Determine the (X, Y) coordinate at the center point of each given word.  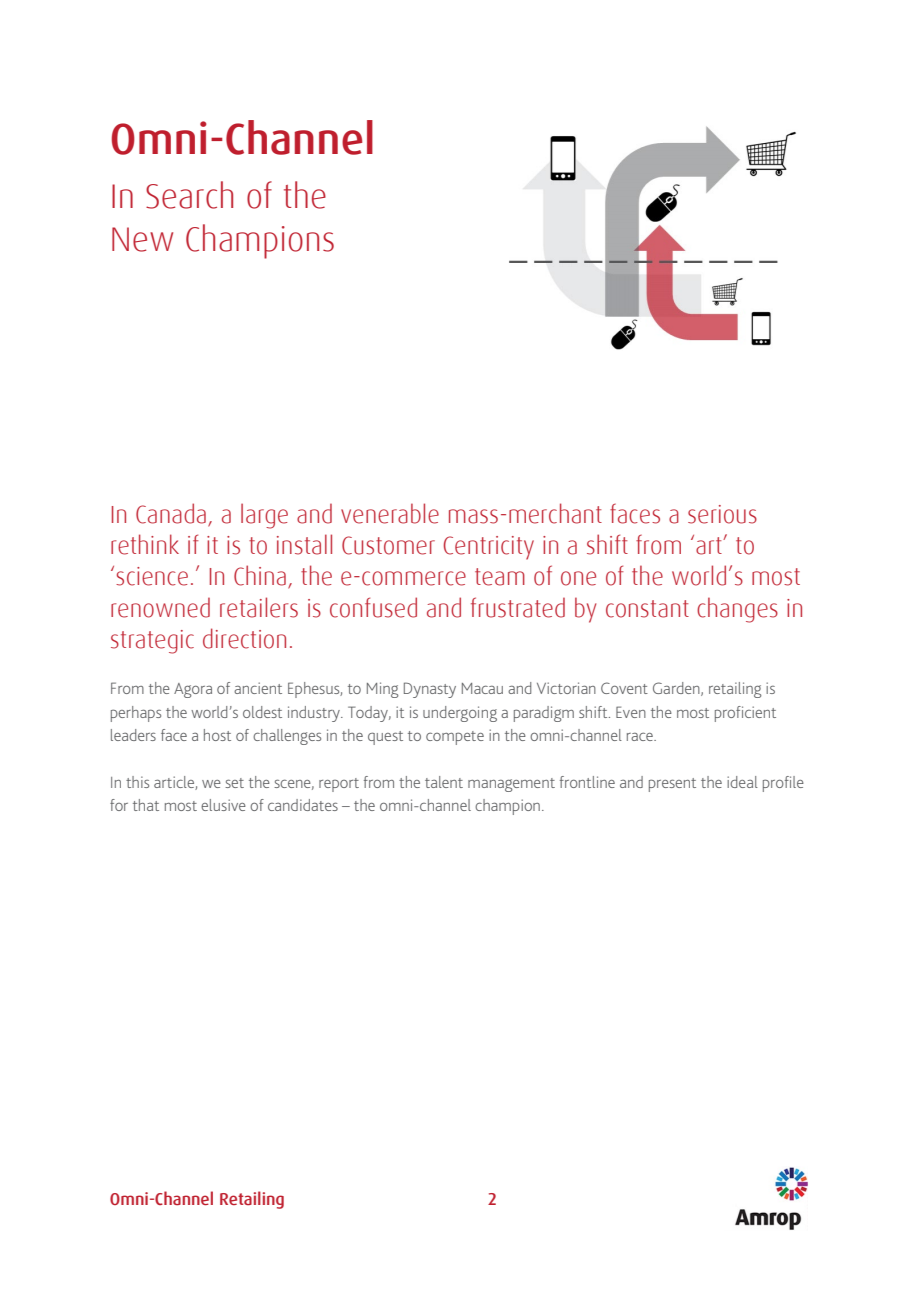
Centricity (489, 548)
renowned (160, 607)
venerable (390, 513)
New (142, 239)
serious (722, 514)
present (672, 785)
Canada (171, 513)
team (500, 577)
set (234, 783)
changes (737, 610)
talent (444, 782)
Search (189, 195)
